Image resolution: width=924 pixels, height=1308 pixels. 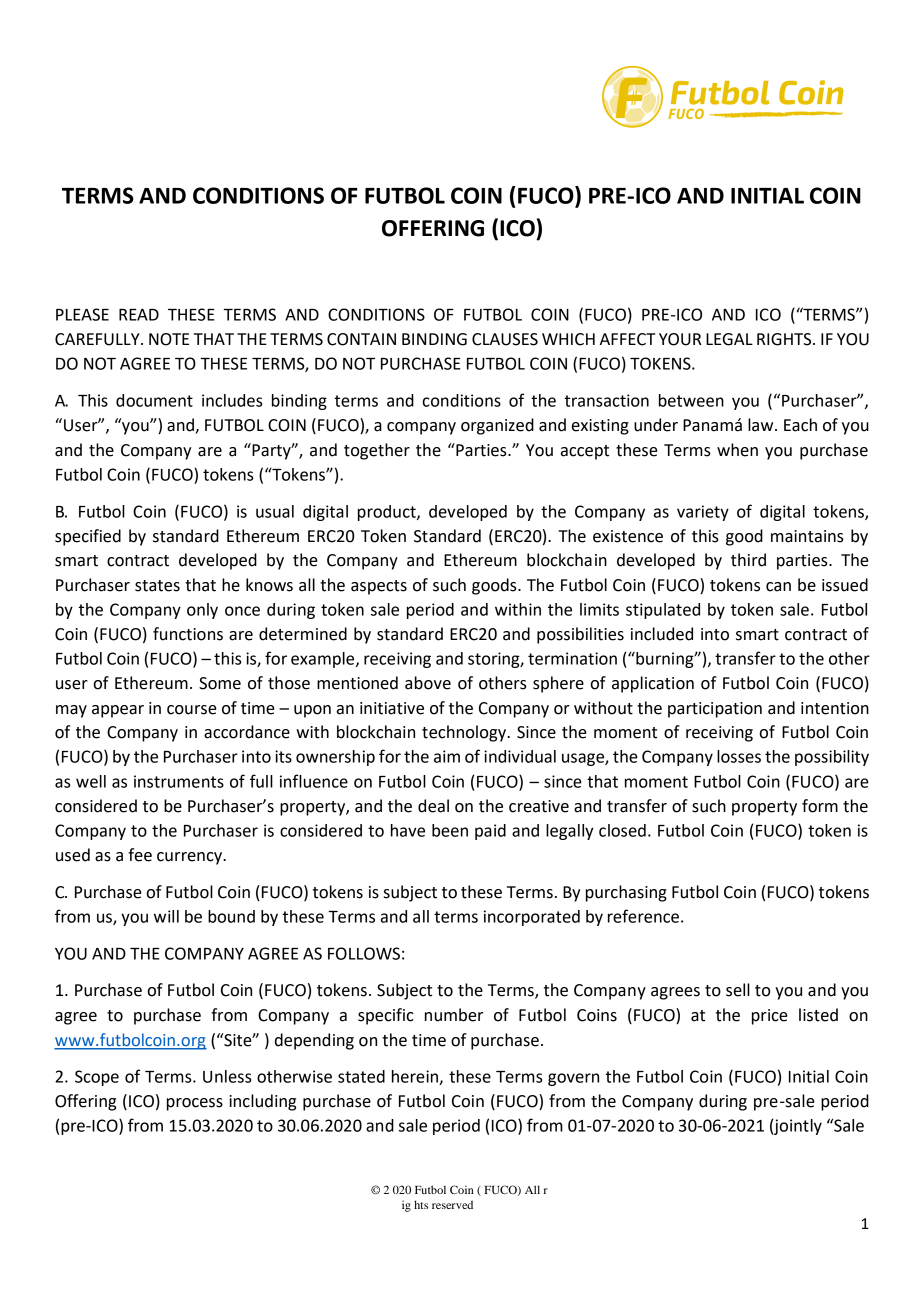 What do you see at coordinates (505, 339) in the document?
I see `CLAUSES` at bounding box center [505, 339].
